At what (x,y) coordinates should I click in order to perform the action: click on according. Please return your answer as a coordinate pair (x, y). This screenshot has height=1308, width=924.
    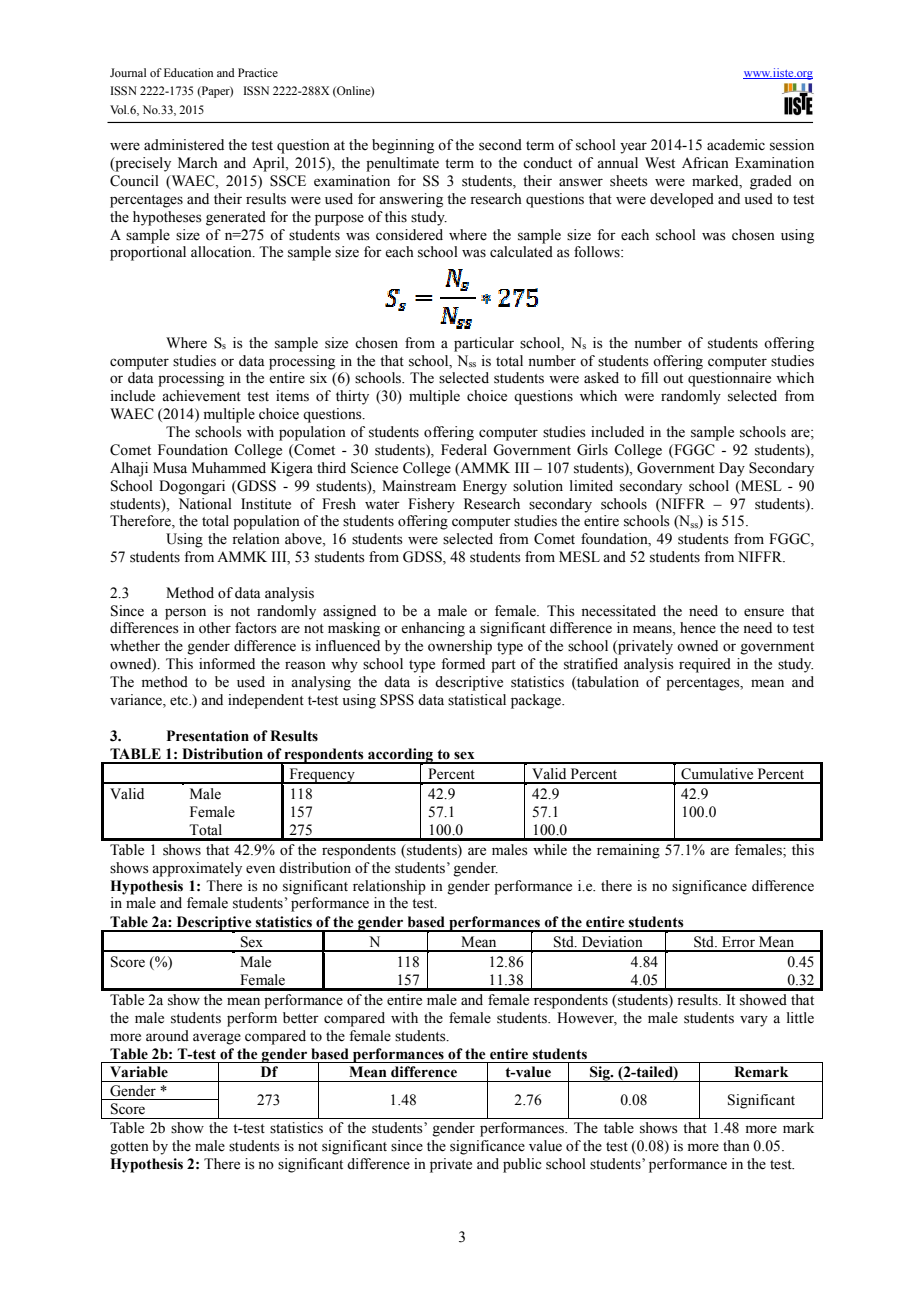
    Looking at the image, I should click on (401, 756).
